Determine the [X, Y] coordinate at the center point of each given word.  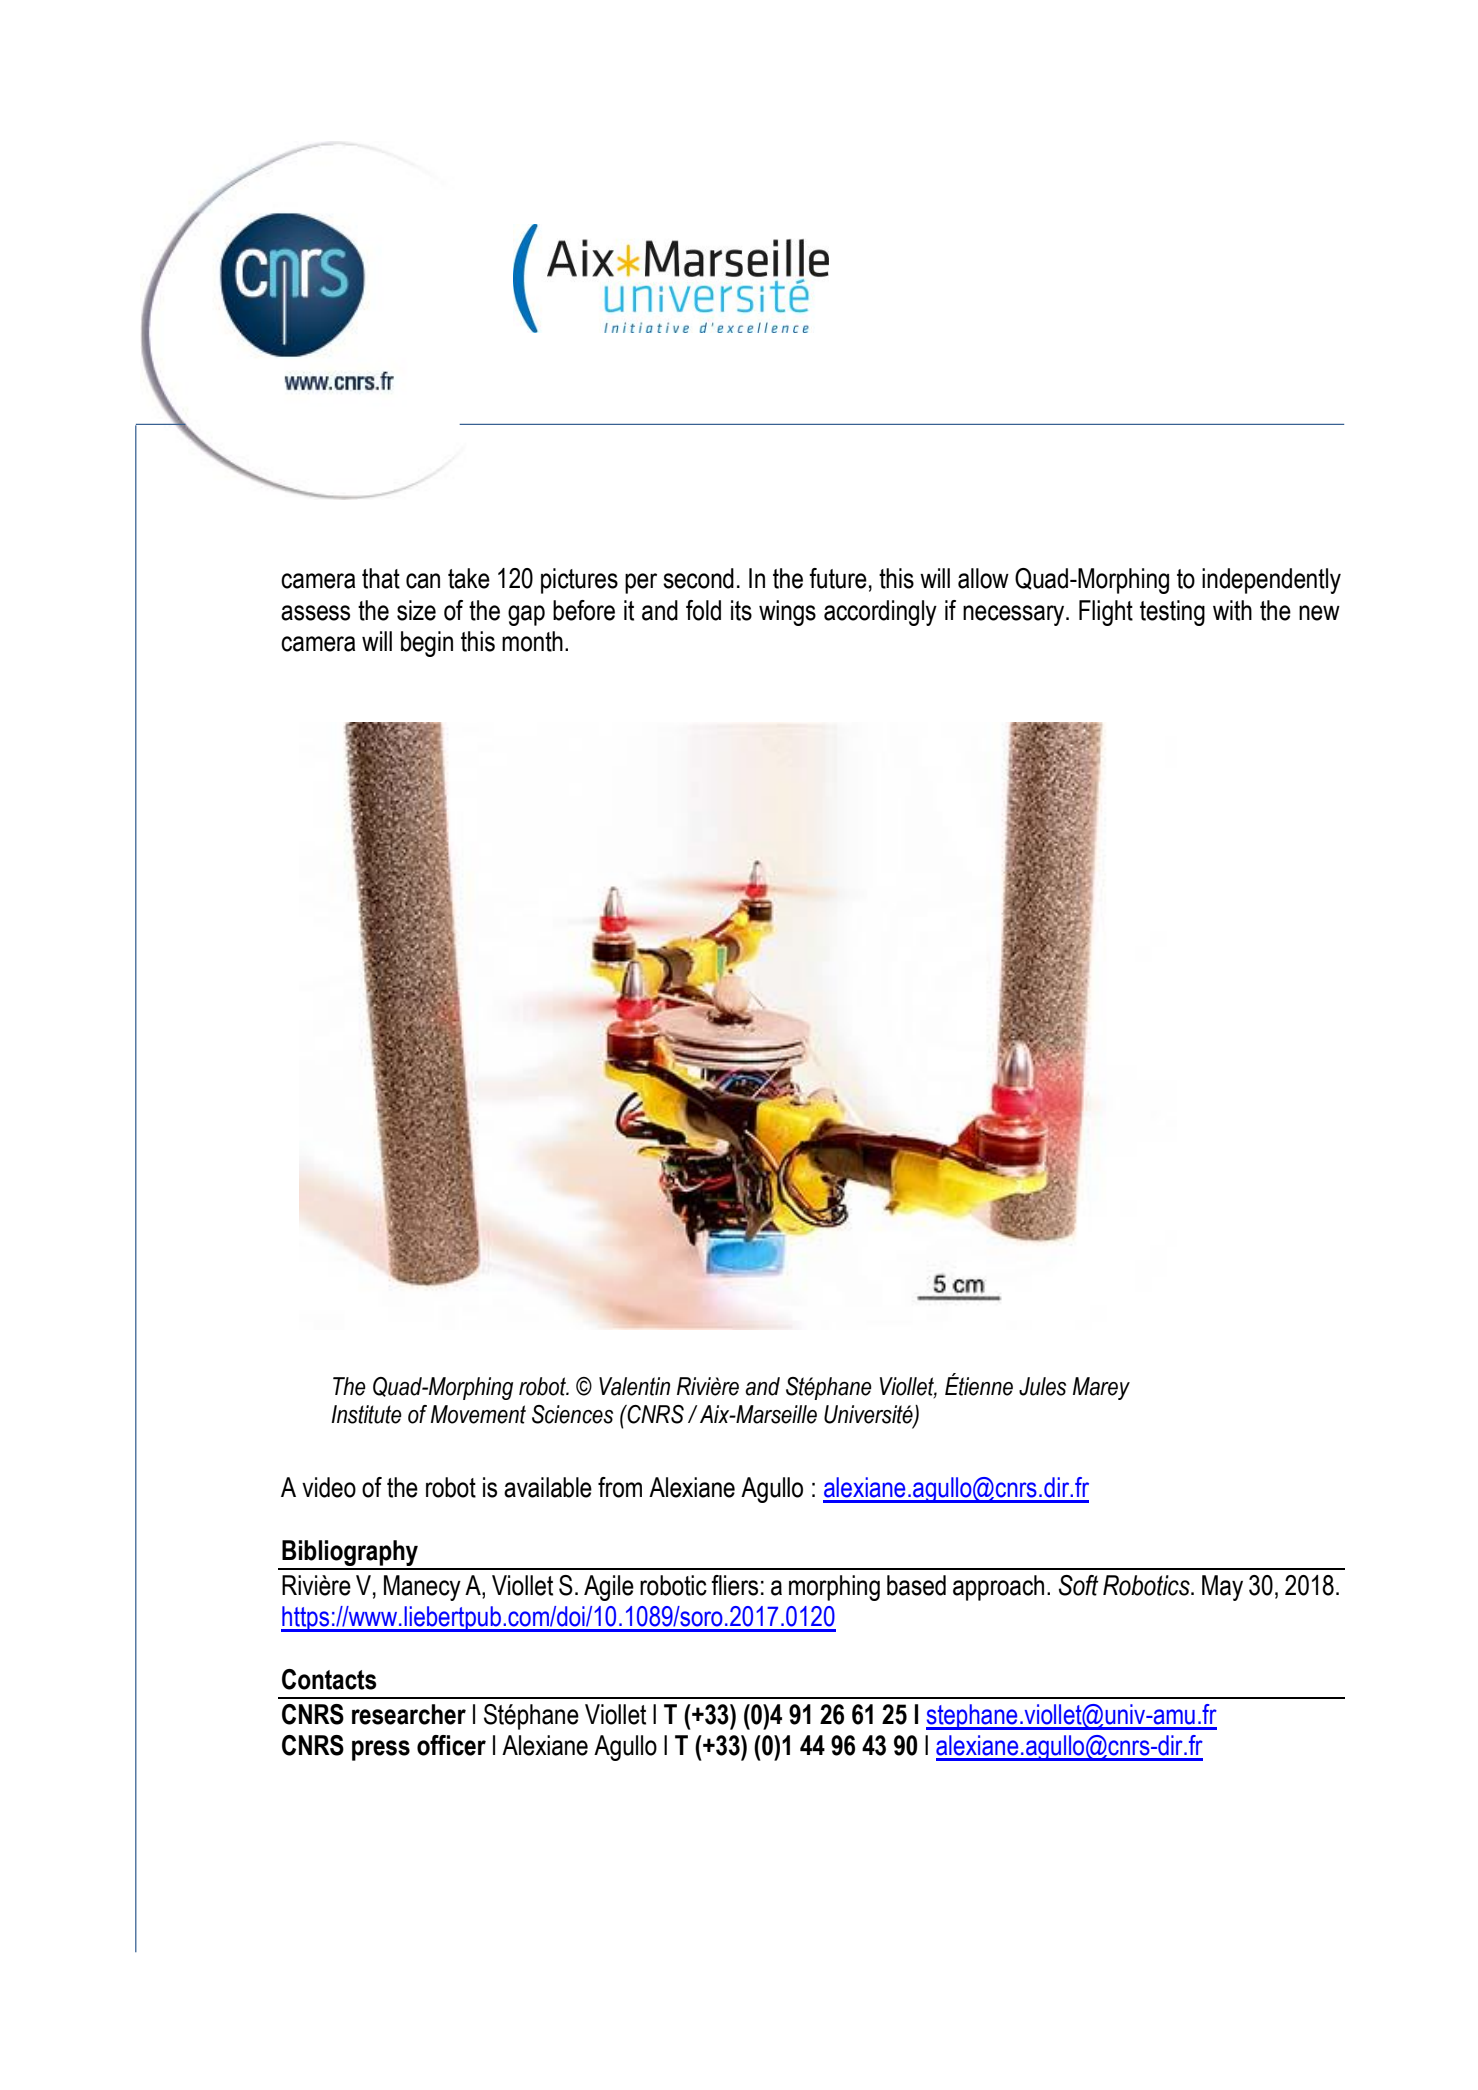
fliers [734, 1585]
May [1222, 1588]
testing [1172, 613]
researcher [409, 1714]
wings [787, 613]
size [416, 610]
